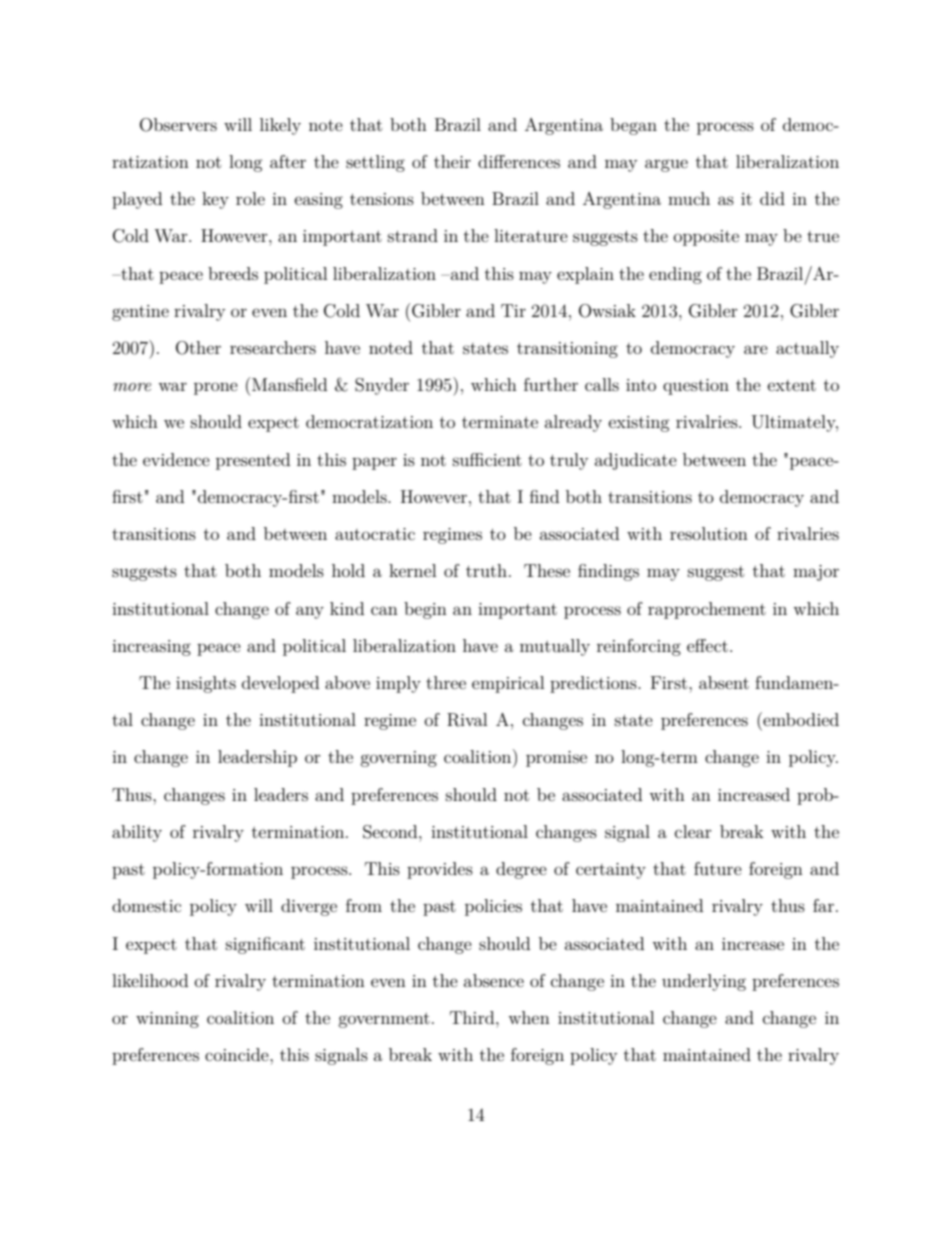 The image size is (952, 1233). Describe the element at coordinates (178, 125) in the screenshot. I see `Observers` at that location.
